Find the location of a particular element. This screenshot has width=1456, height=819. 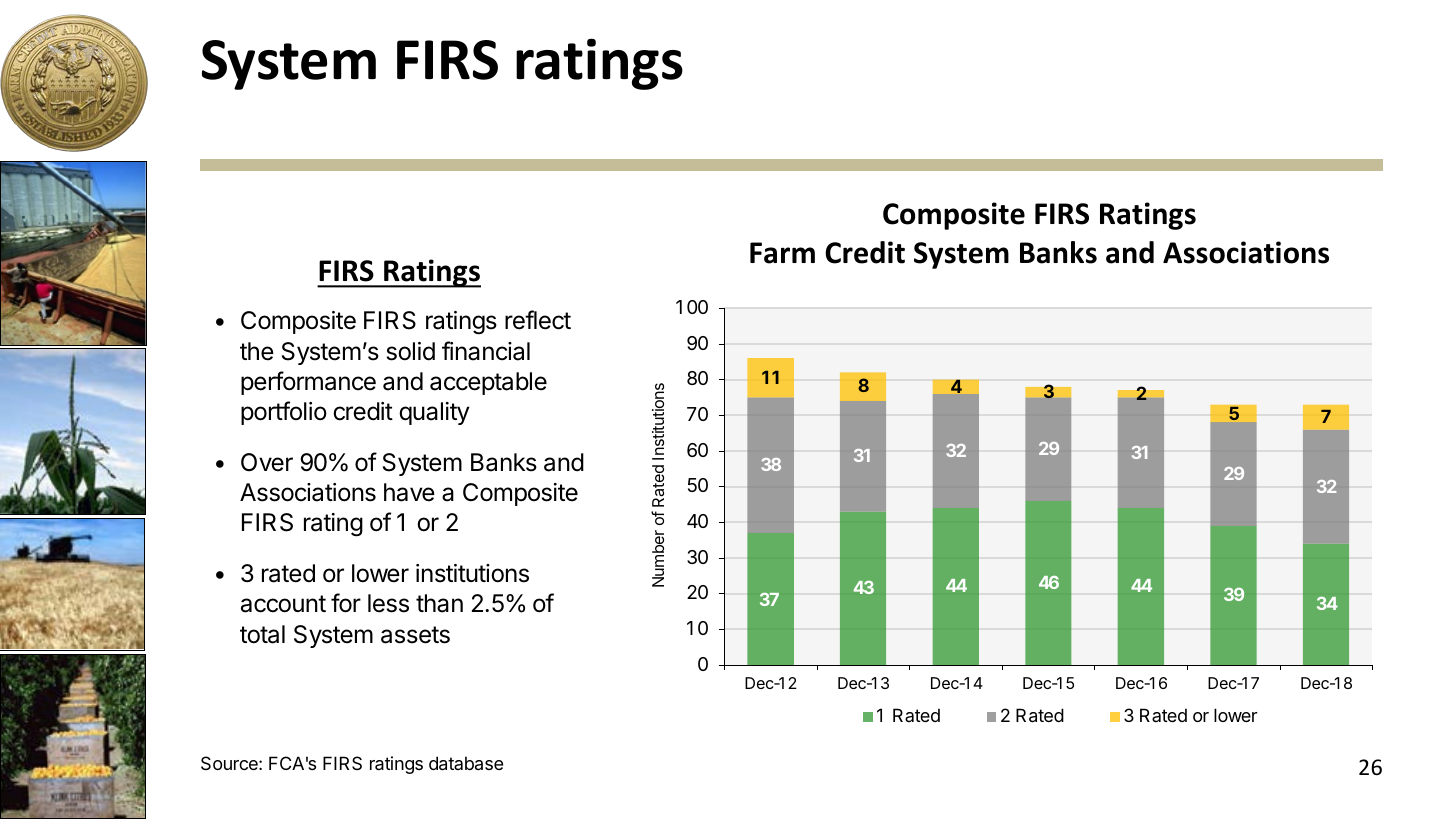

quality is located at coordinates (434, 413).
